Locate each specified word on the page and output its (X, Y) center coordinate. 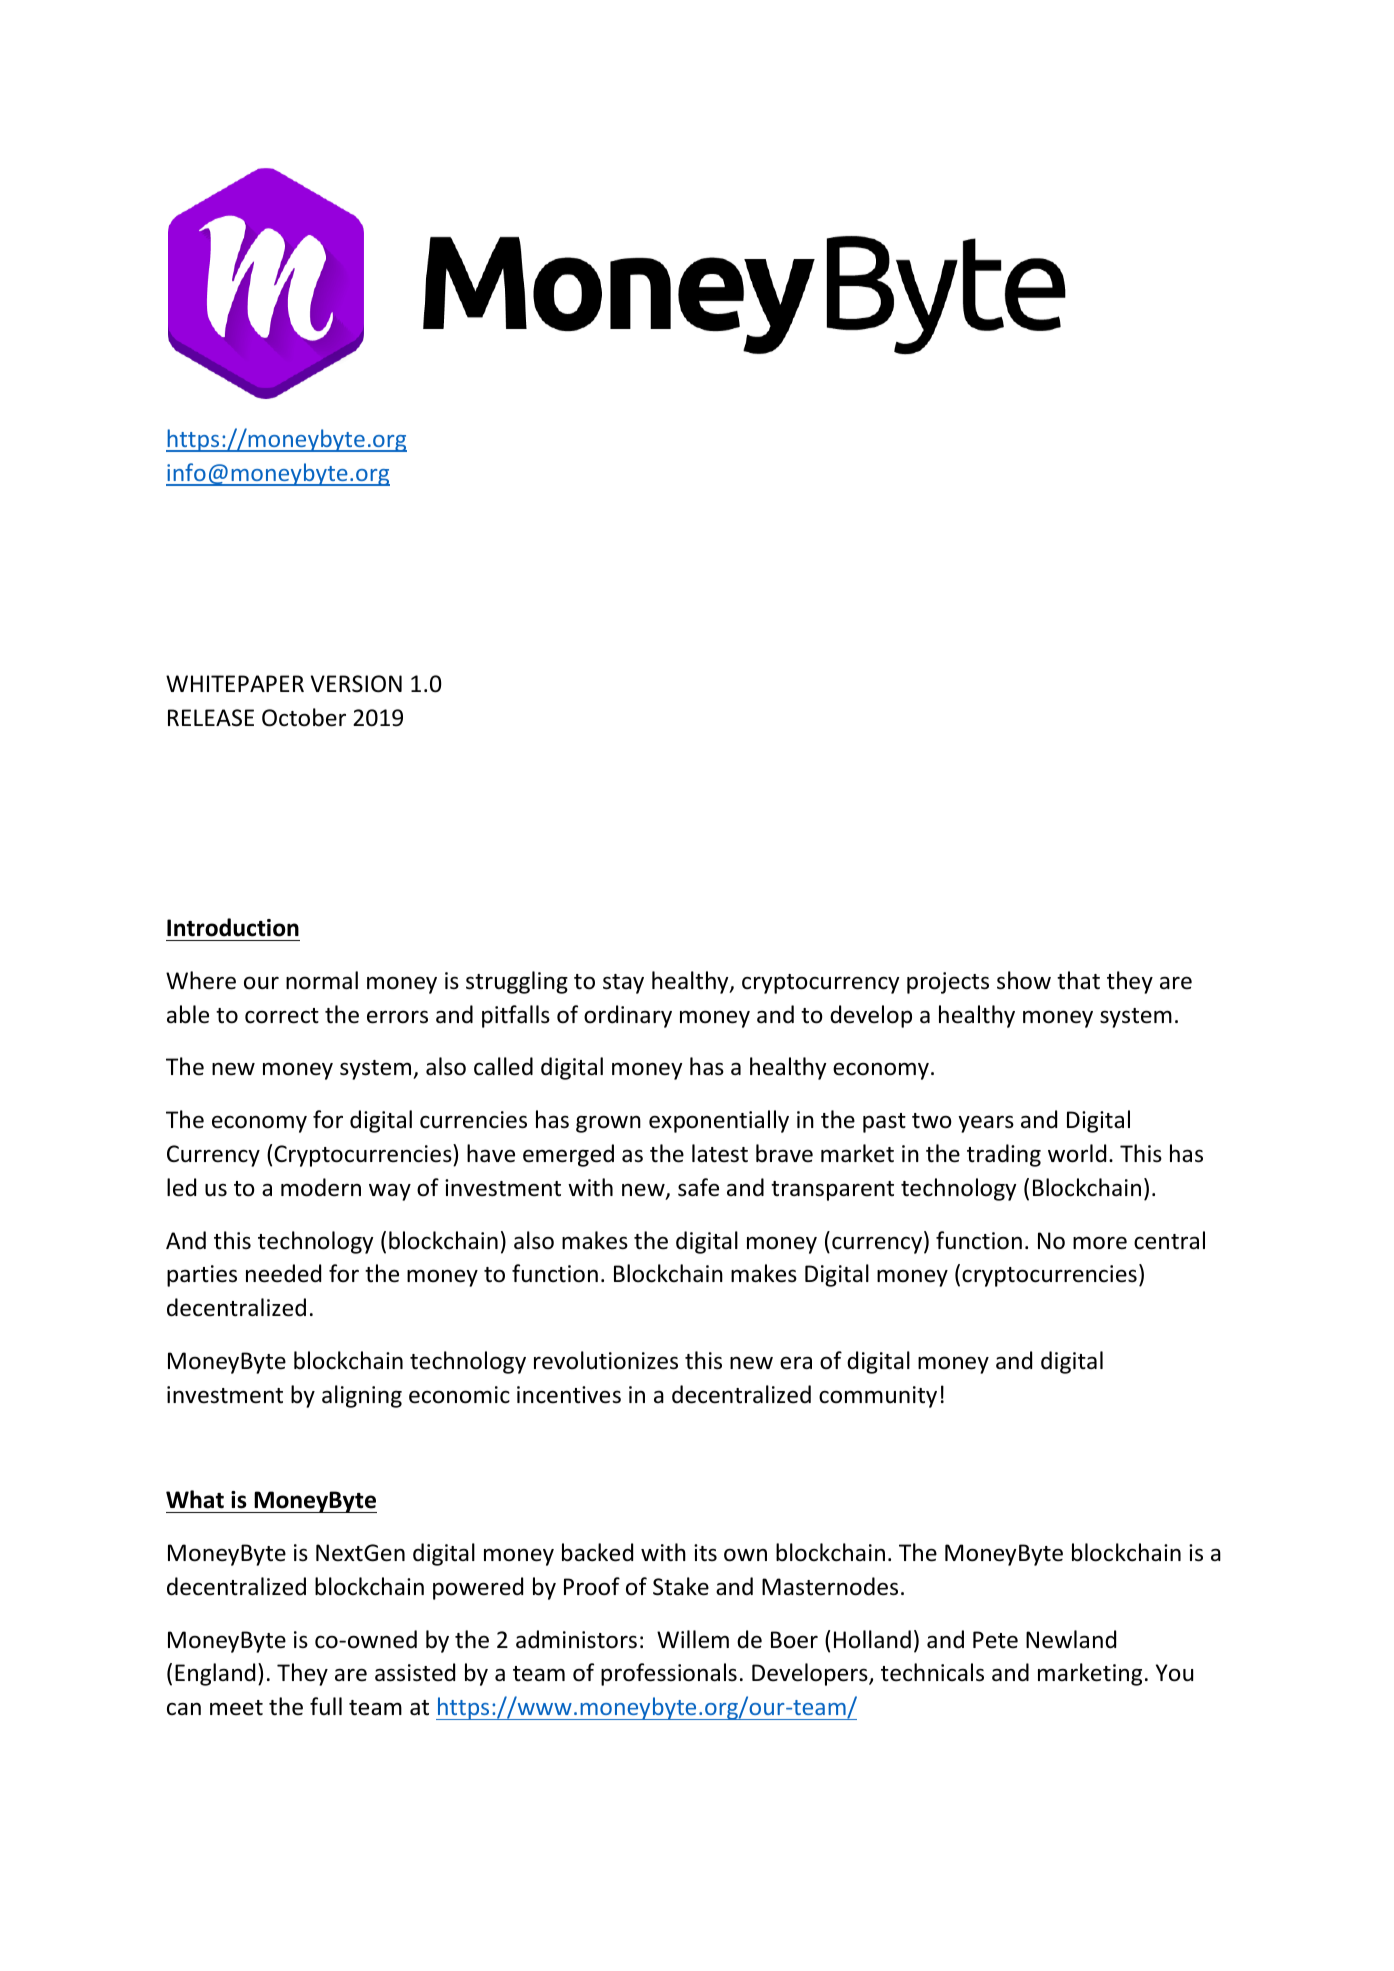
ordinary (628, 1016)
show (1024, 980)
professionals (669, 1674)
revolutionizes (606, 1360)
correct (282, 1016)
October (304, 717)
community (878, 1397)
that (1078, 980)
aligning (362, 1396)
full (326, 1706)
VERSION (356, 684)
